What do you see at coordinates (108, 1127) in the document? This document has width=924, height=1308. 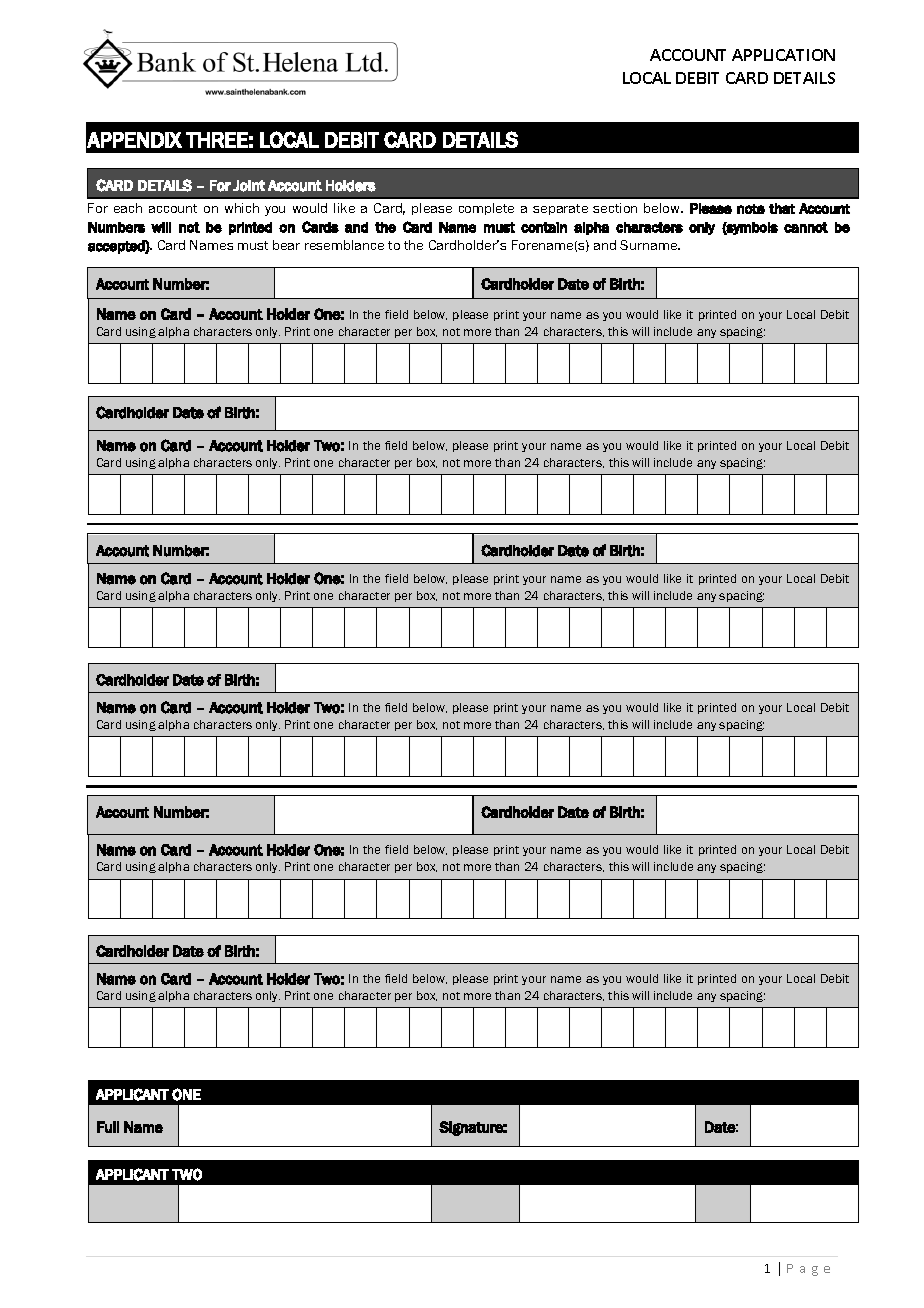 I see `Full` at bounding box center [108, 1127].
